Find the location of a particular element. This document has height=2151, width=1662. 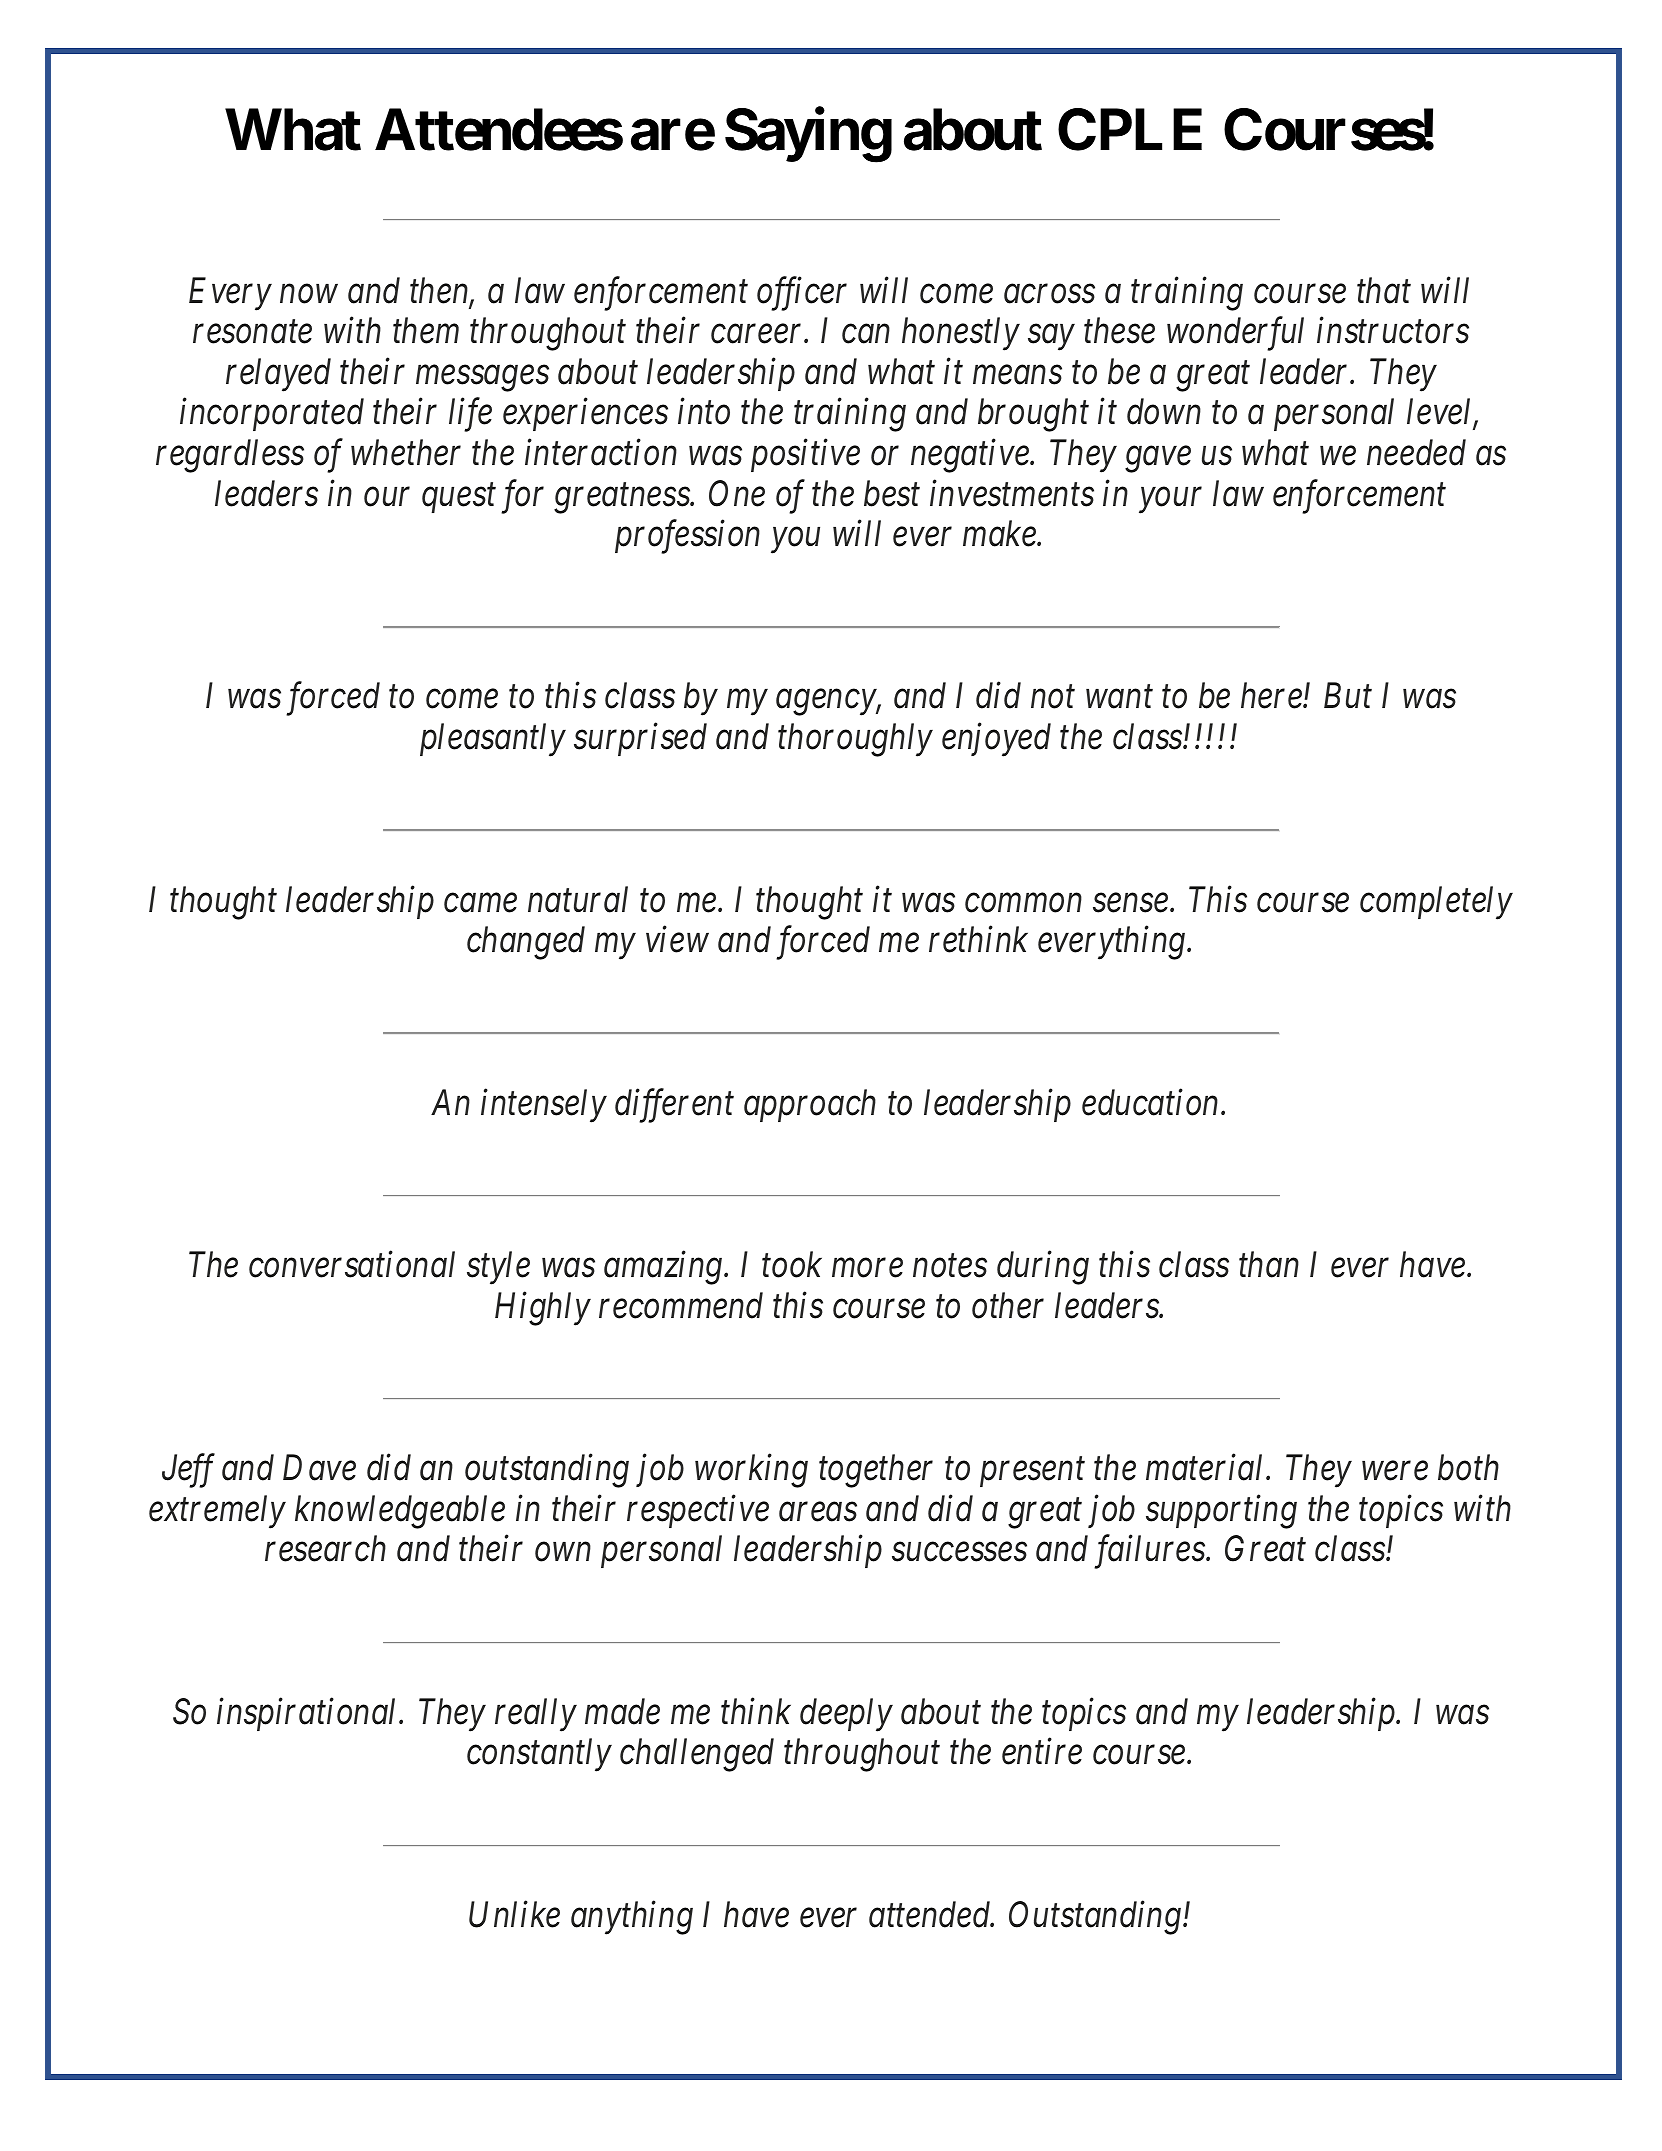

inspirational is located at coordinates (309, 1714).
